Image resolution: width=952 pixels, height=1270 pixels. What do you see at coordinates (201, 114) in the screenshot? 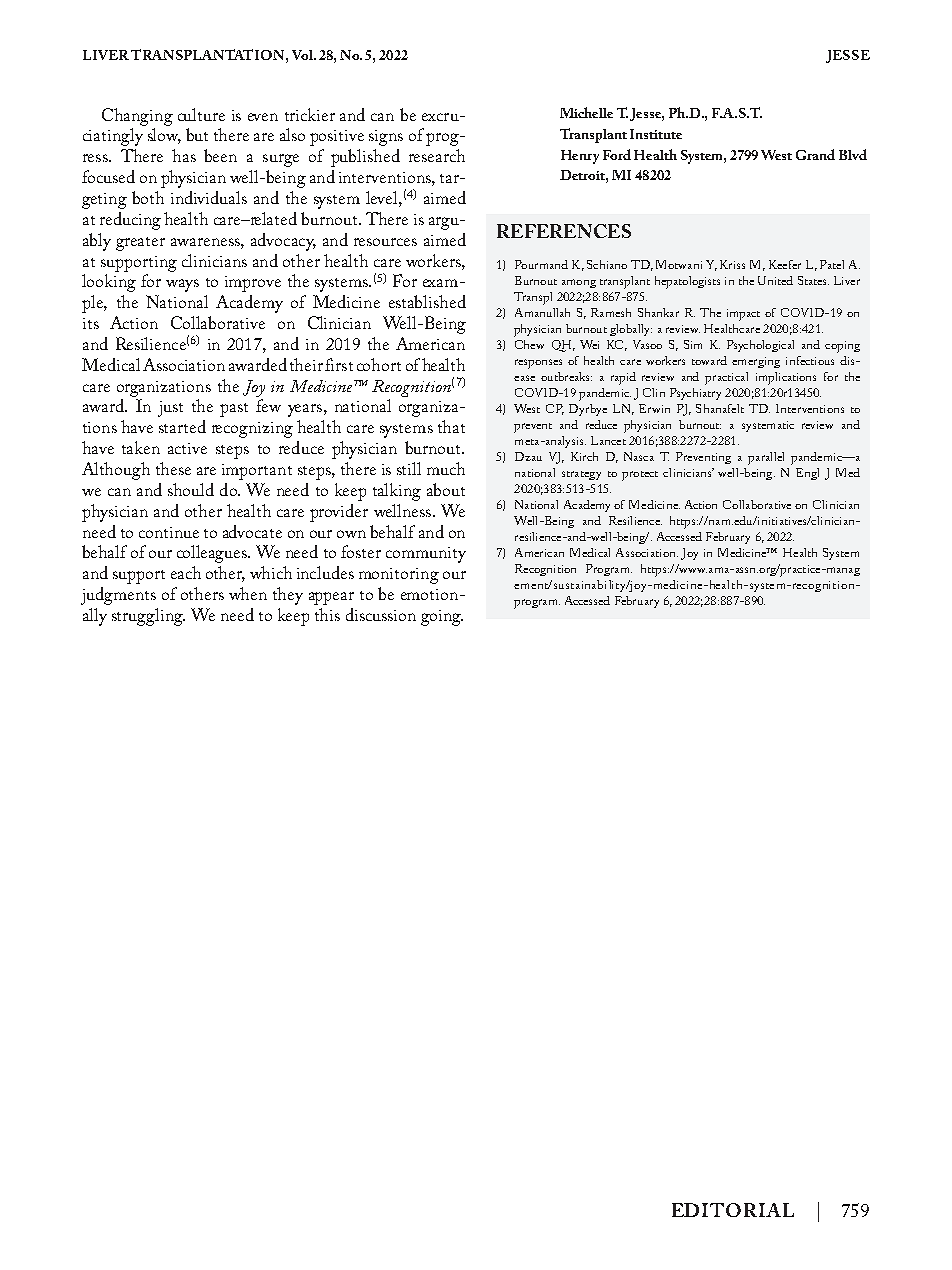
I see `culture` at bounding box center [201, 114].
